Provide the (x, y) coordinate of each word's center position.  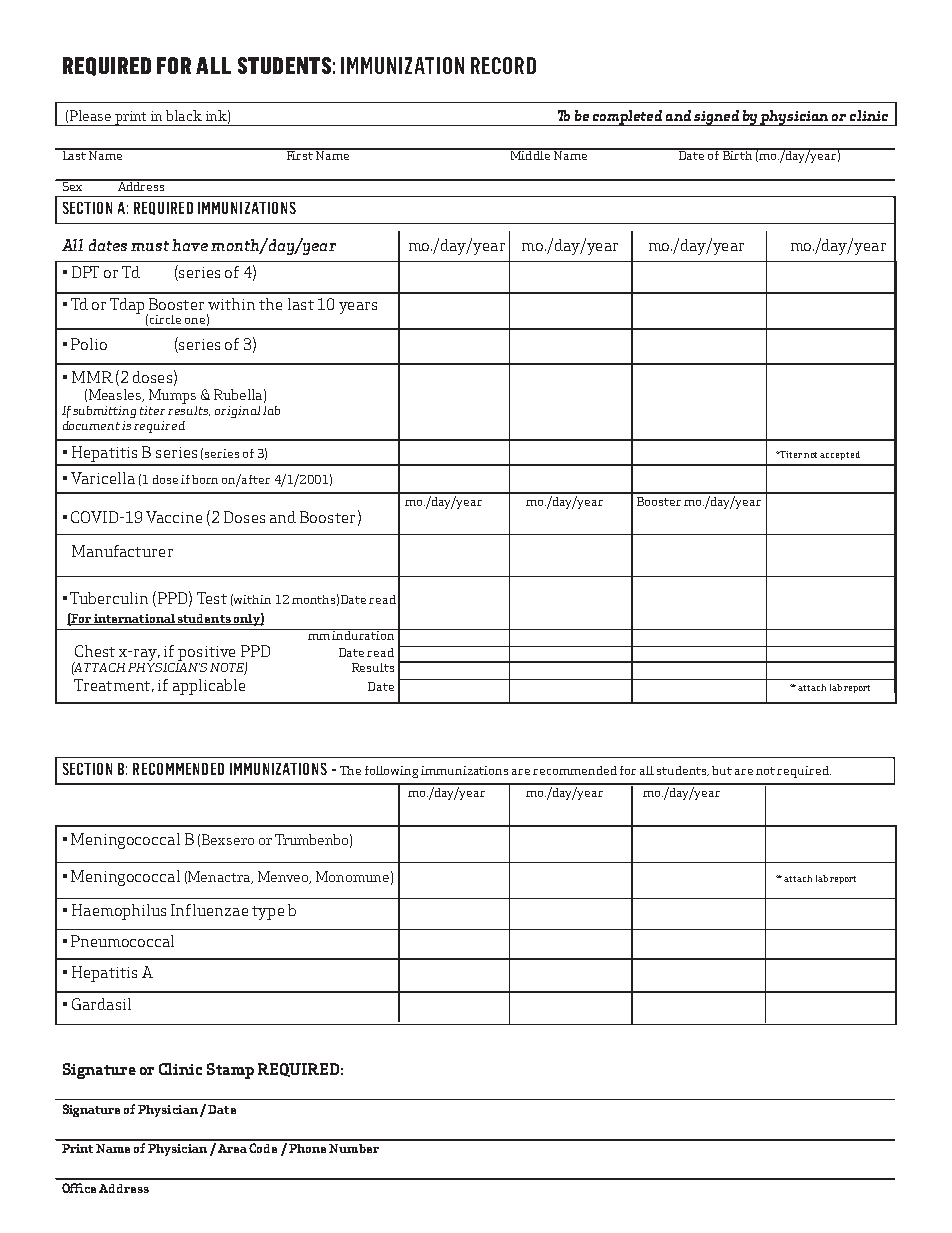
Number (354, 1148)
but (722, 770)
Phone (307, 1148)
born (205, 479)
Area (232, 1148)
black (184, 115)
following (391, 772)
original (237, 412)
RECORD (503, 65)
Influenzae (209, 910)
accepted (840, 455)
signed (717, 118)
